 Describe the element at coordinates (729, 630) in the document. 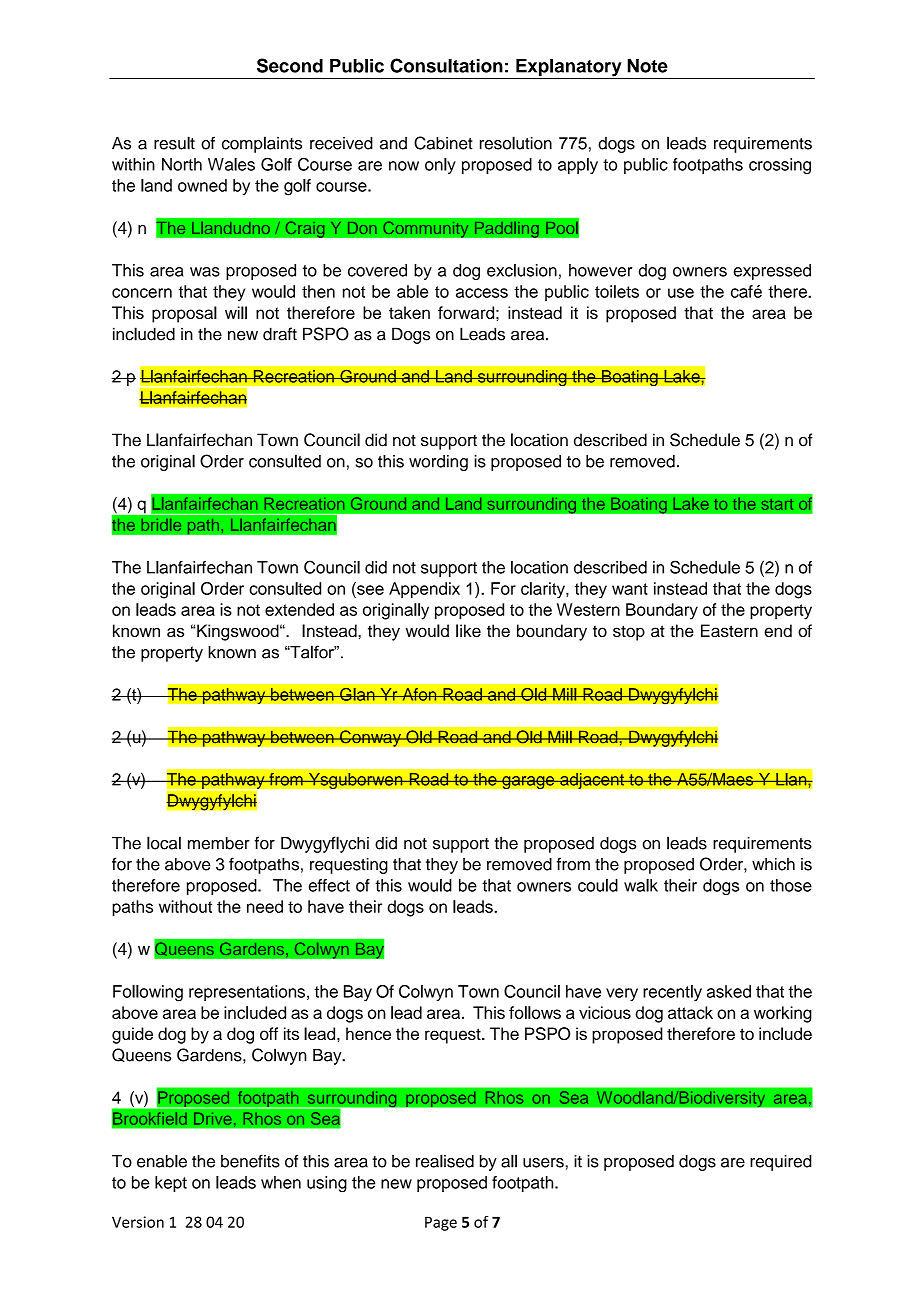

I see `Eastern` at that location.
